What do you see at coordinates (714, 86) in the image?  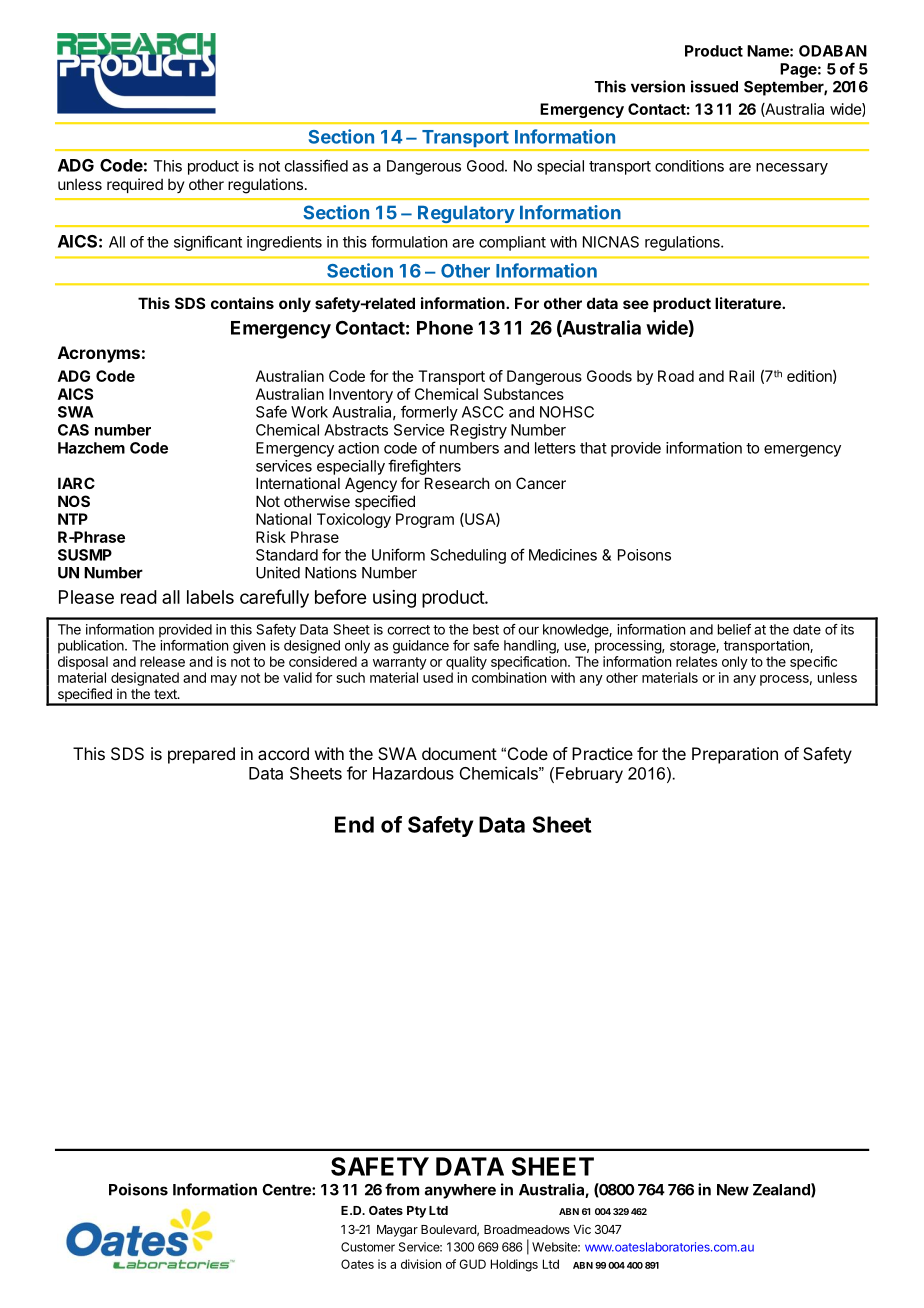 I see `issued` at bounding box center [714, 86].
